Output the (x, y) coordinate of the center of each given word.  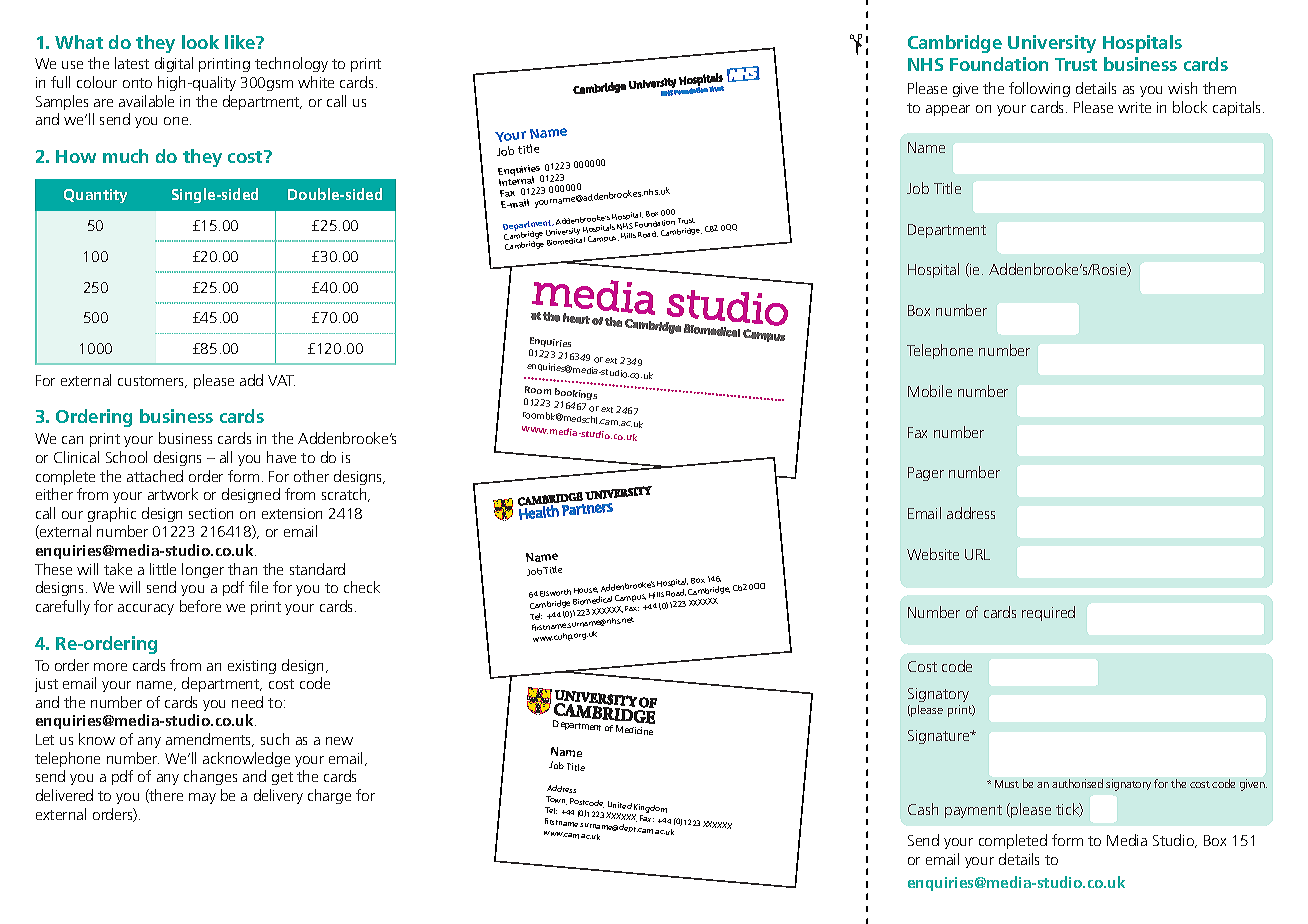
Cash (923, 809)
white (316, 82)
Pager (926, 474)
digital (174, 64)
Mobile (930, 391)
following (1039, 89)
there (165, 796)
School (126, 457)
